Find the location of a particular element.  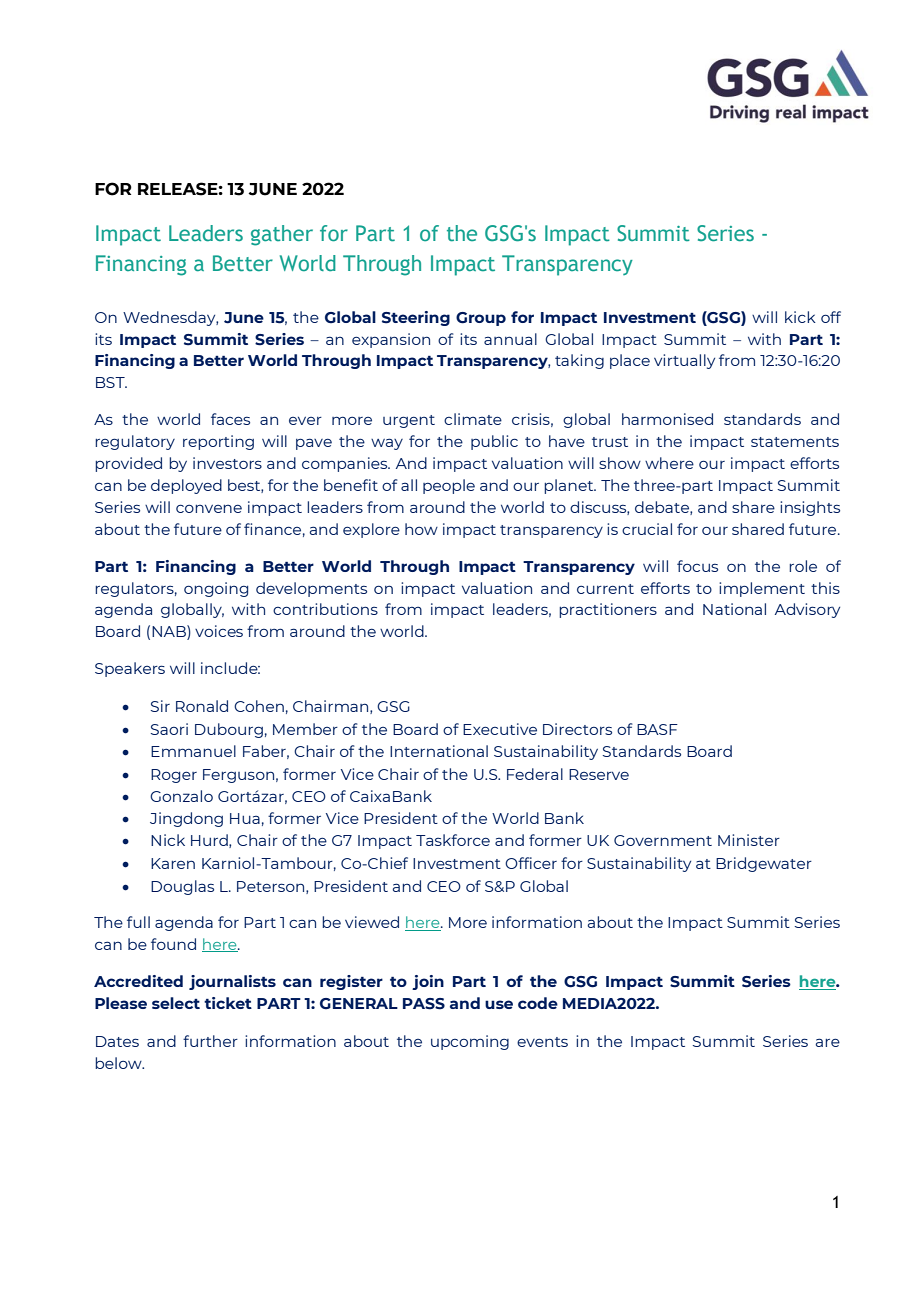

Federal is located at coordinates (535, 774).
